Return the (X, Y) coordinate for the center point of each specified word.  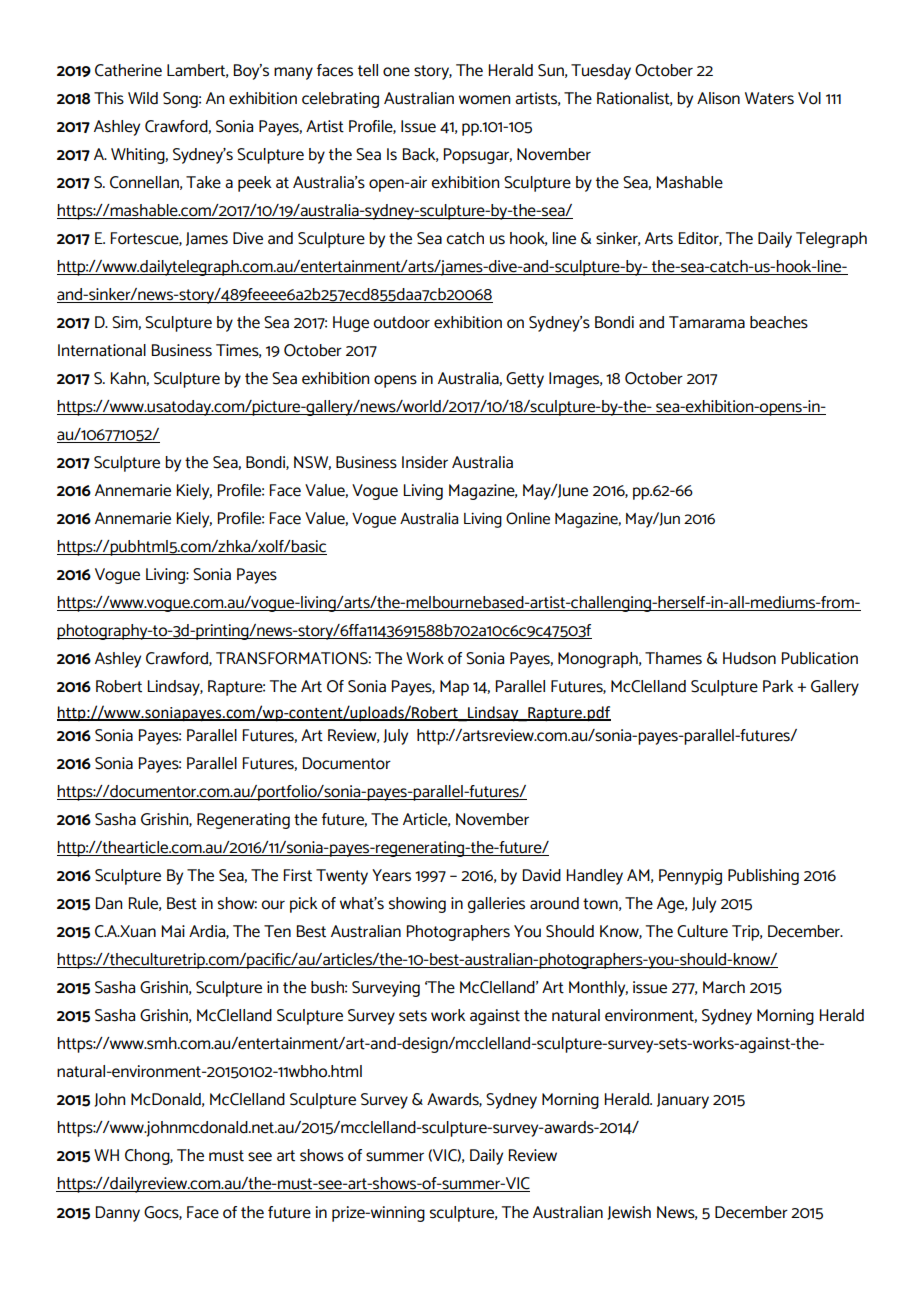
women (484, 100)
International (102, 350)
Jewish (629, 1213)
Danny (118, 1214)
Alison (718, 98)
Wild (143, 98)
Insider (425, 462)
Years (391, 875)
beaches (779, 322)
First (298, 875)
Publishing (763, 877)
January (683, 1101)
